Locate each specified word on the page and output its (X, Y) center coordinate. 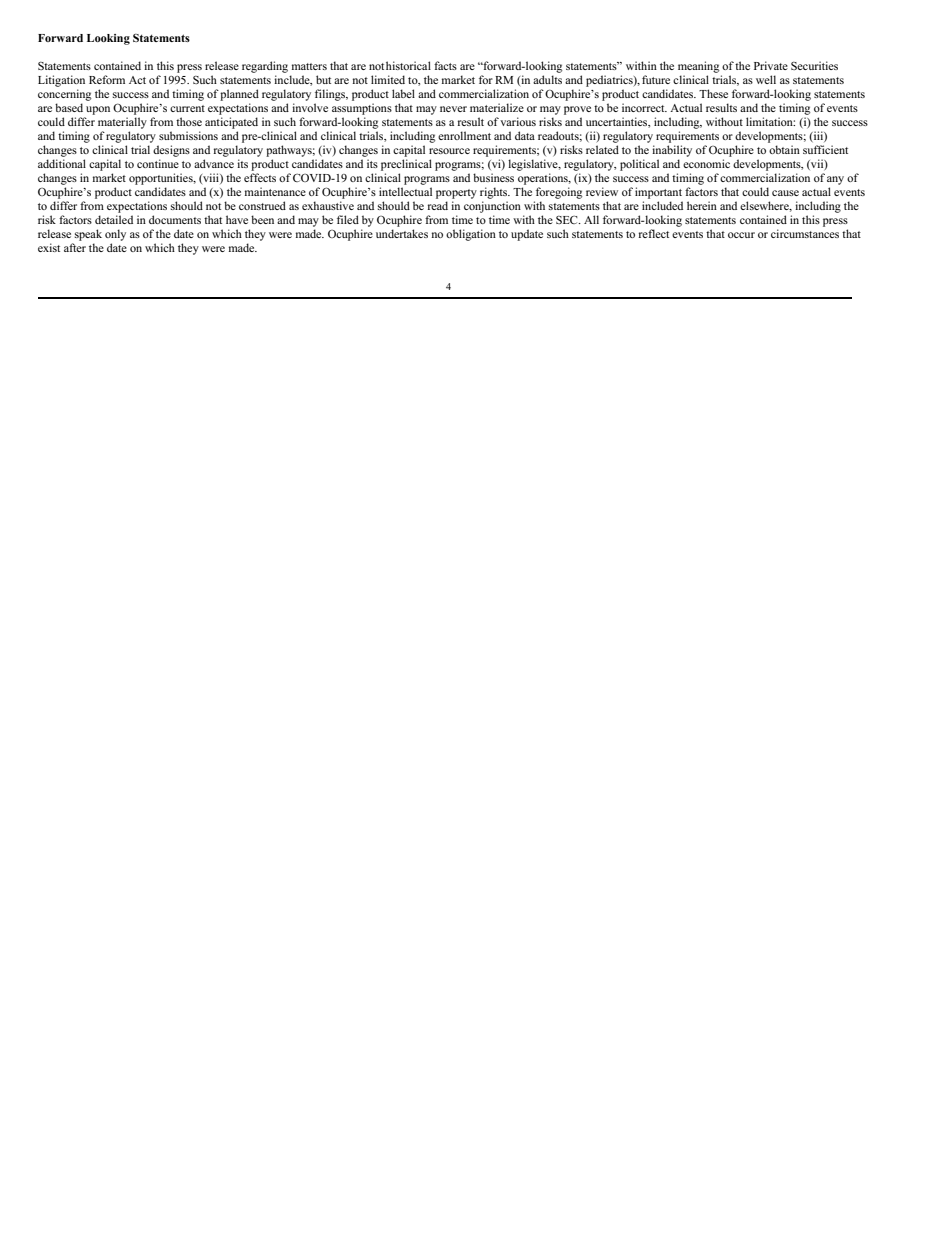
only (115, 235)
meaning (698, 67)
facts (445, 65)
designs (171, 151)
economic (706, 163)
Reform (107, 79)
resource (449, 151)
